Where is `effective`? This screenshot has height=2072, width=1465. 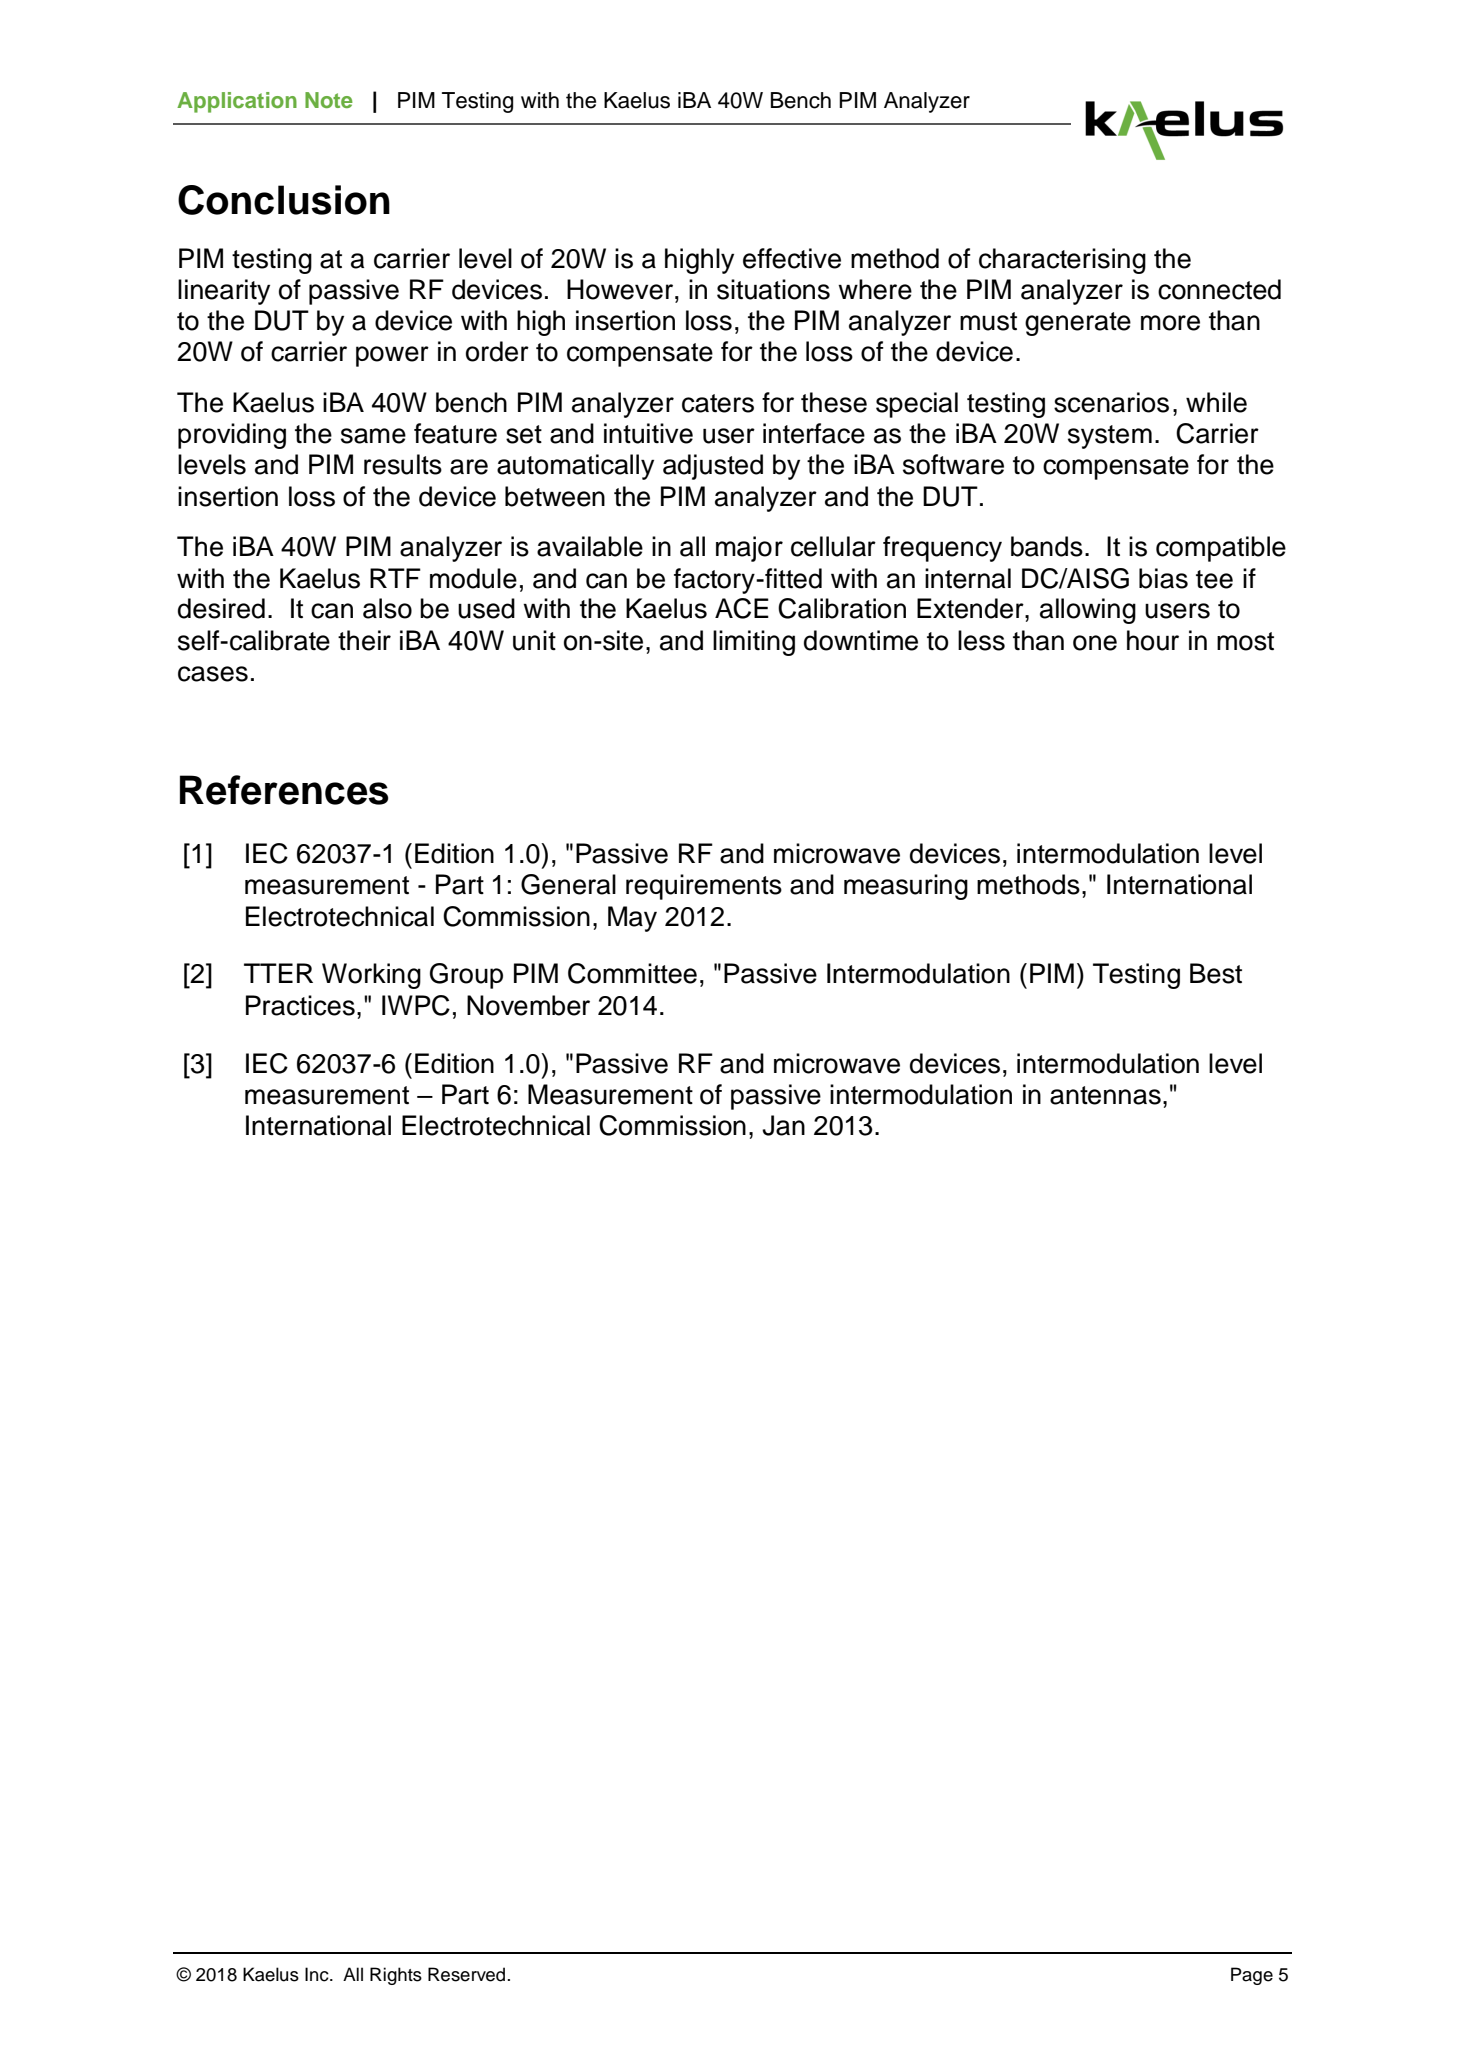 effective is located at coordinates (792, 258).
